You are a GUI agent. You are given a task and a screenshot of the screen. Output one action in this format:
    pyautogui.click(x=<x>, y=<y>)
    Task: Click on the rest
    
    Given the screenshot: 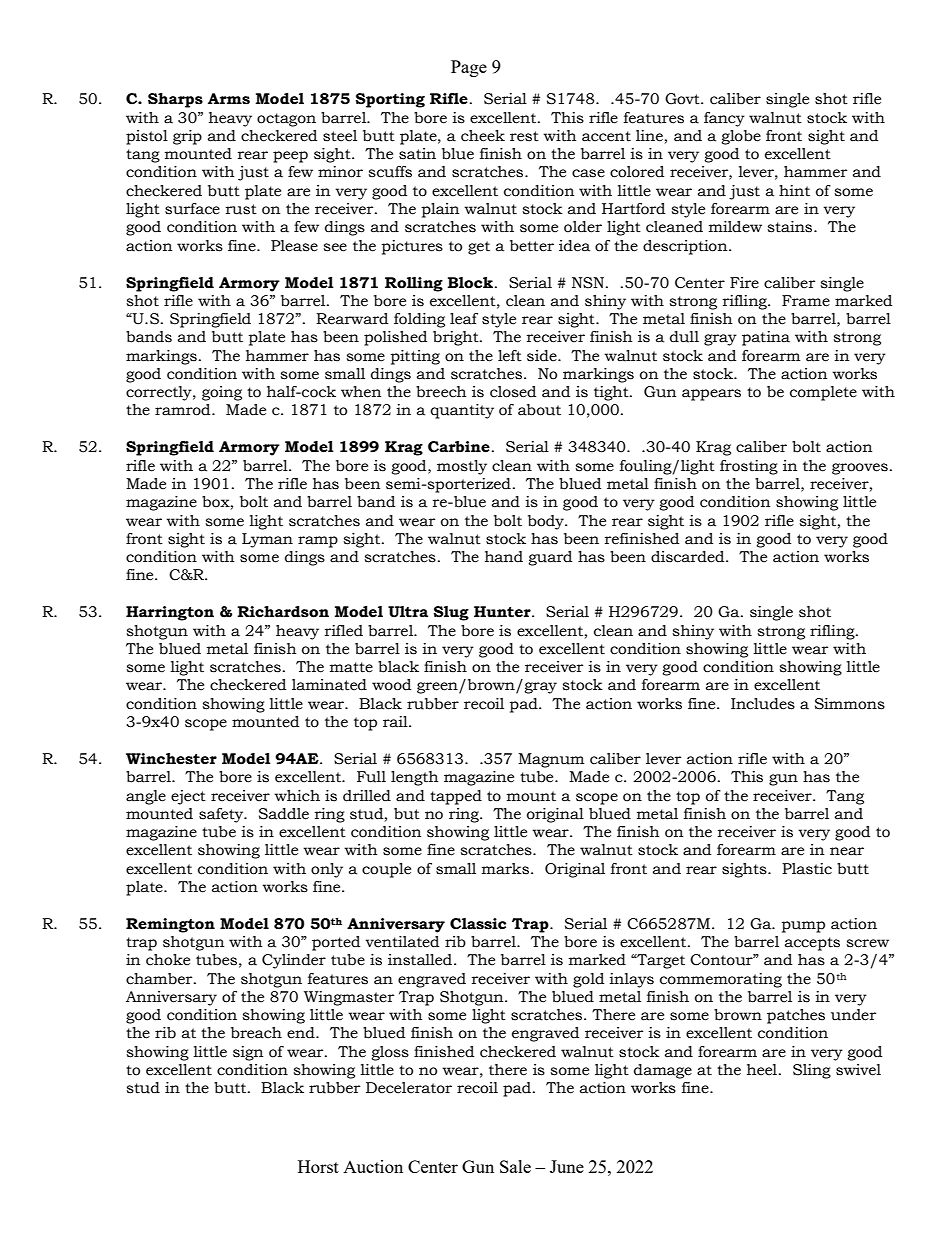 What is the action you would take?
    pyautogui.click(x=524, y=136)
